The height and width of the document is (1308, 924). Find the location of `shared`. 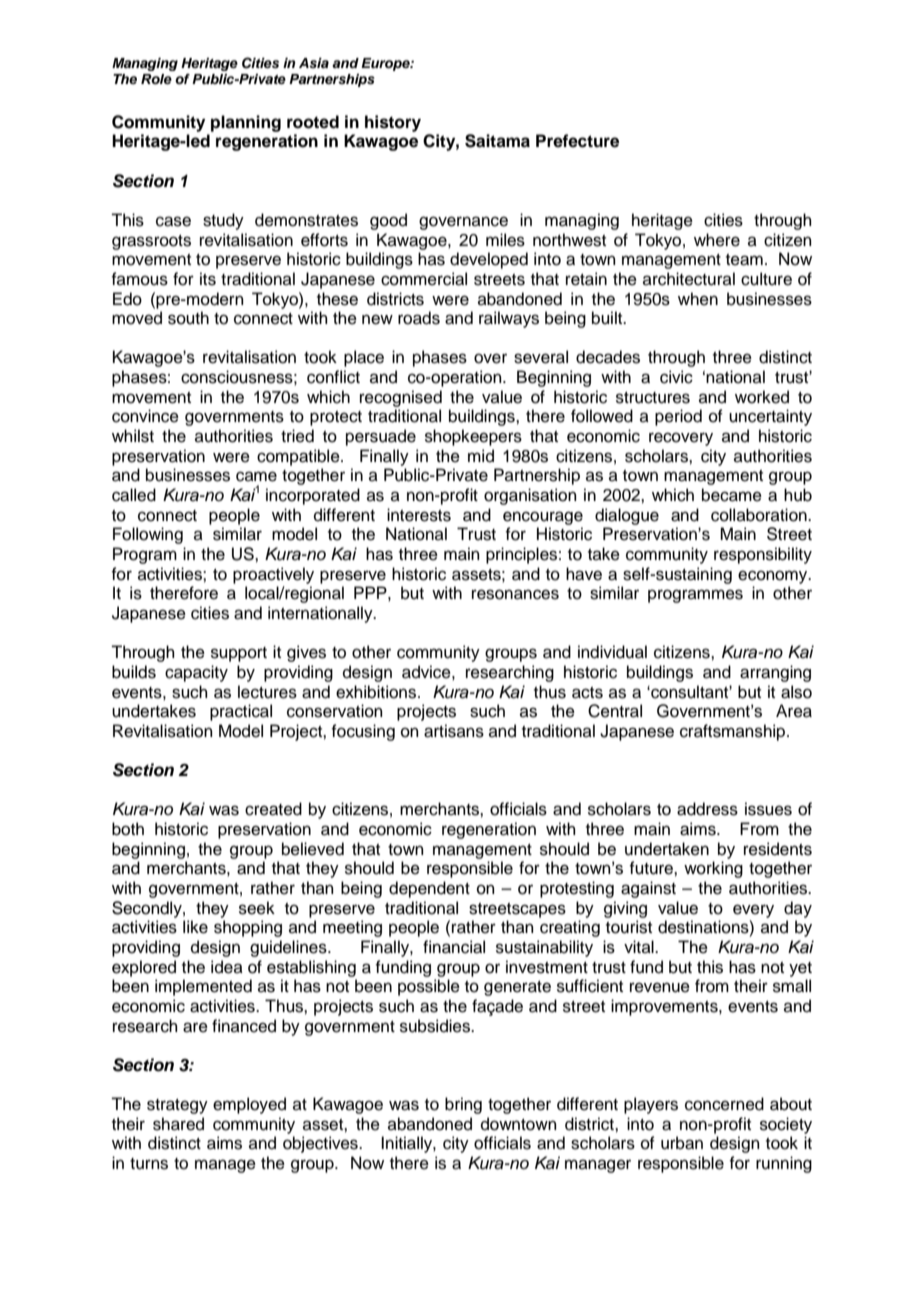

shared is located at coordinates (178, 1124).
